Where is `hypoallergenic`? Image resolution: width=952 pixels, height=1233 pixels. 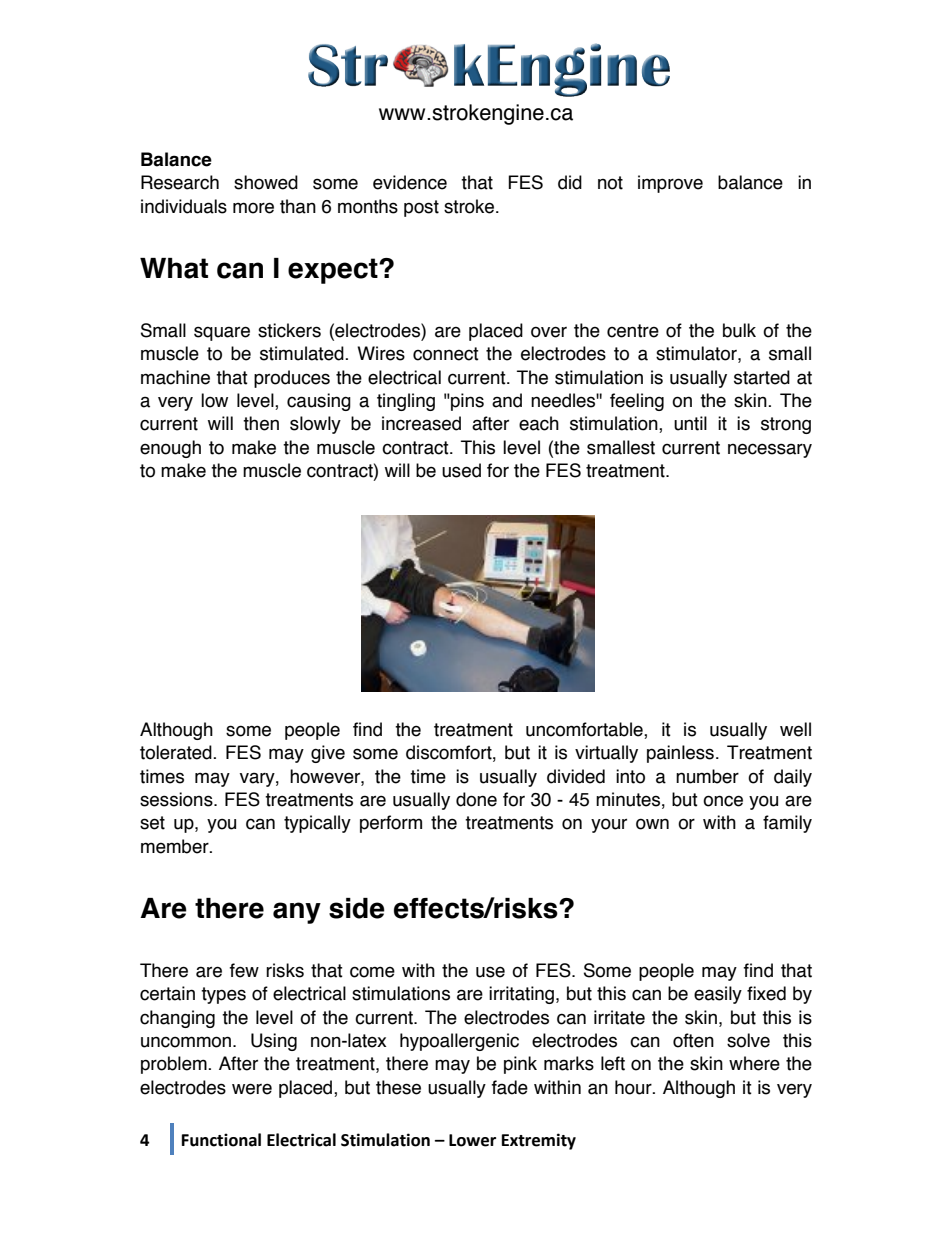
hypoallergenic is located at coordinates (459, 1042).
